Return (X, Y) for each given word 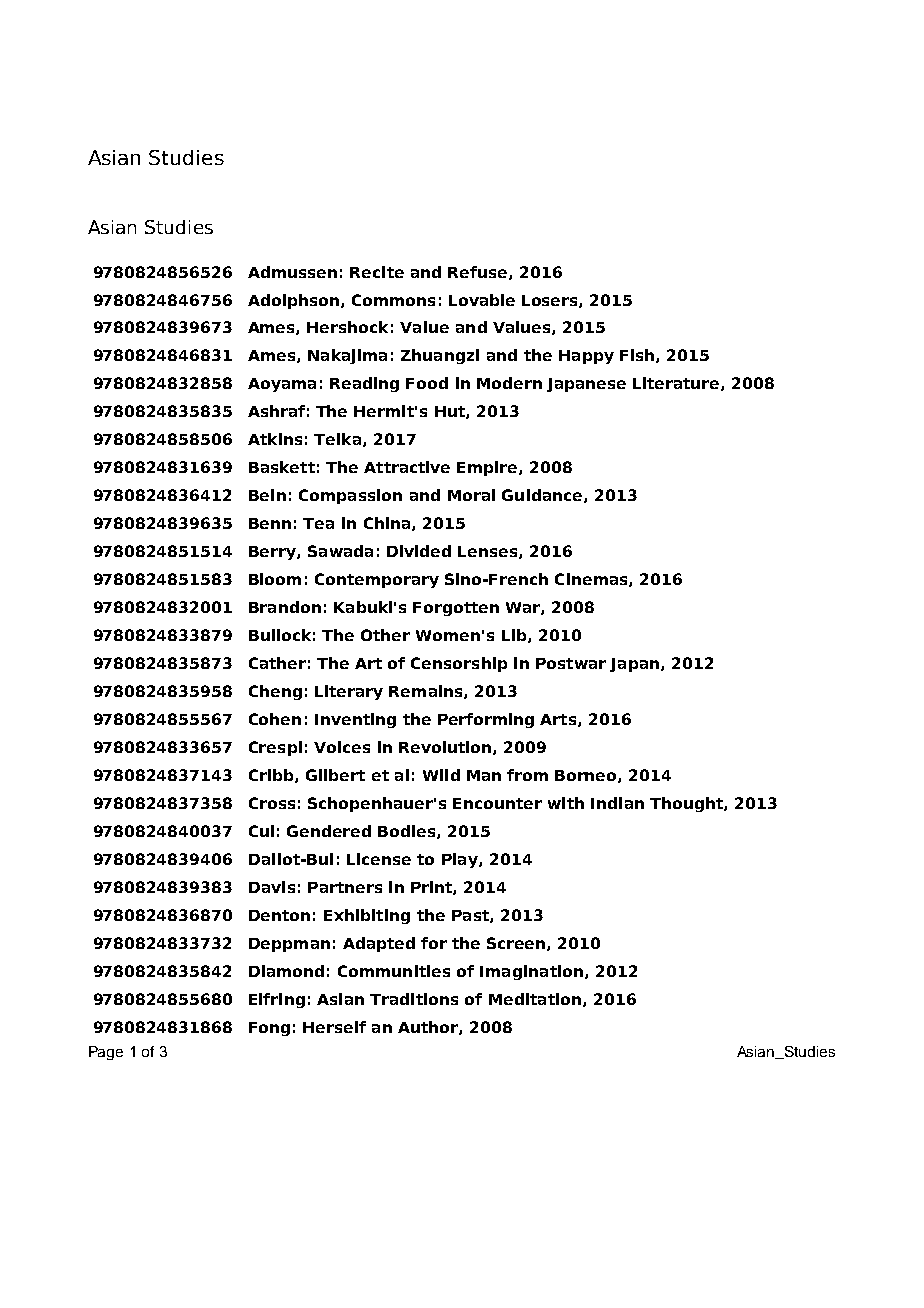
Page (106, 1053)
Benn (270, 523)
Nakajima (347, 356)
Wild (441, 775)
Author (429, 1028)
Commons (393, 300)
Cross (272, 803)
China (388, 524)
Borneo (587, 776)
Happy (586, 357)
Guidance (543, 496)
